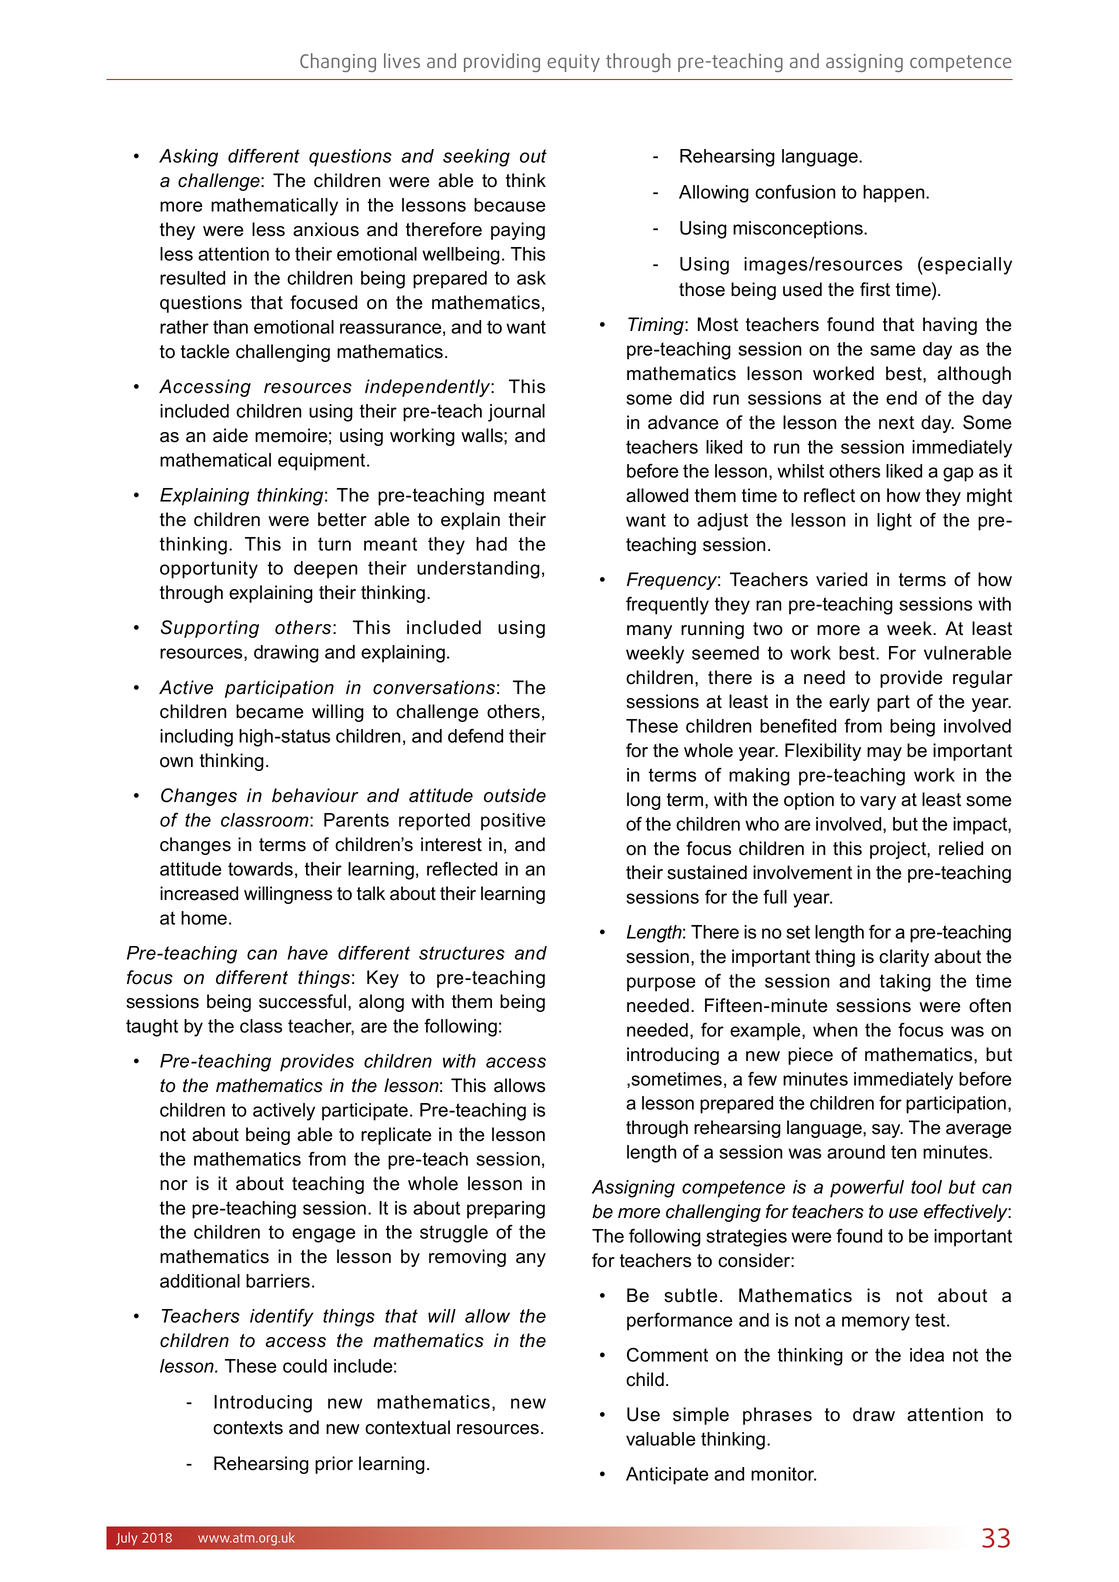 Image resolution: width=1119 pixels, height=1582 pixels. What do you see at coordinates (248, 1428) in the page?
I see `contexts` at bounding box center [248, 1428].
